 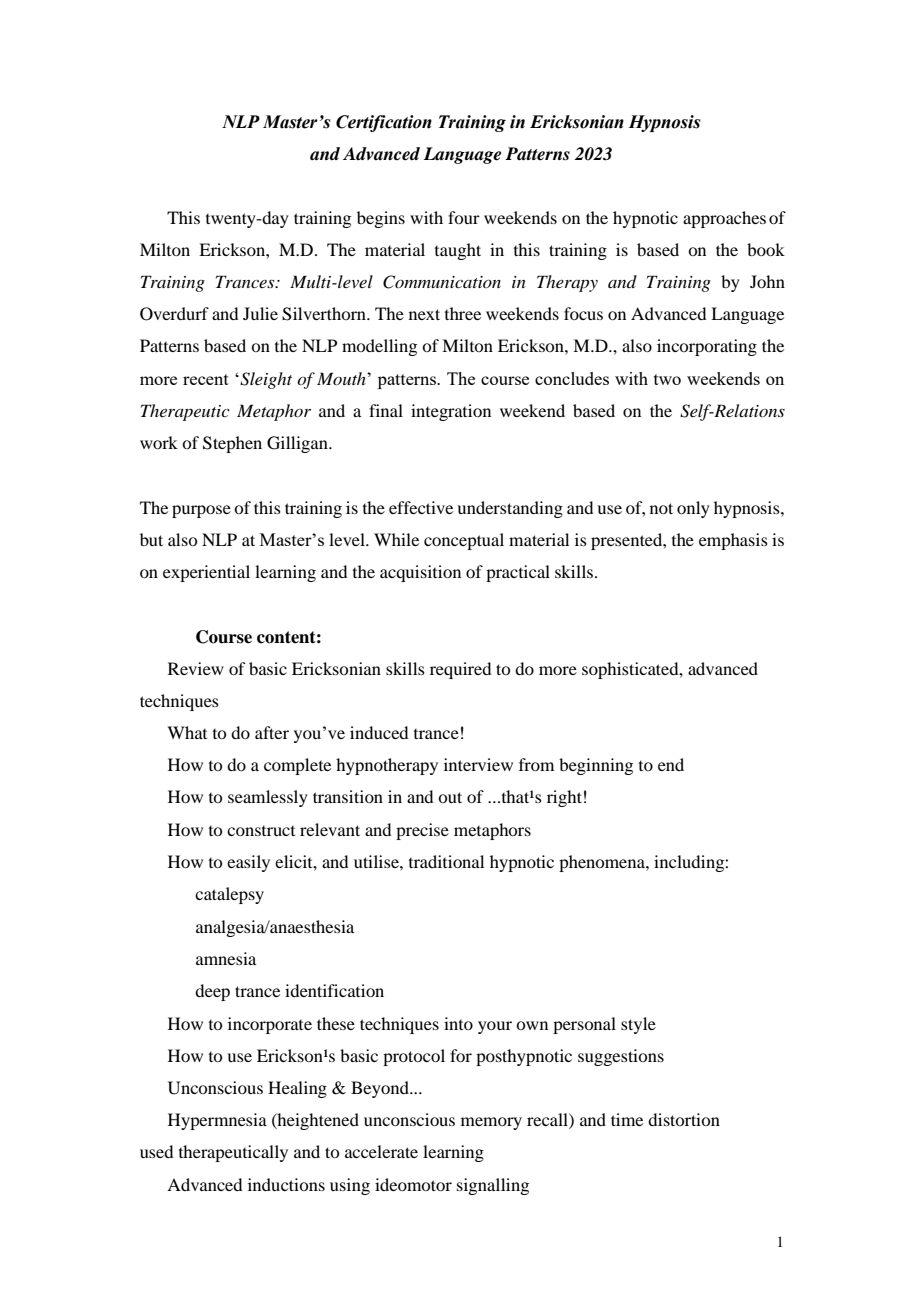 What do you see at coordinates (196, 668) in the screenshot?
I see `Review` at bounding box center [196, 668].
